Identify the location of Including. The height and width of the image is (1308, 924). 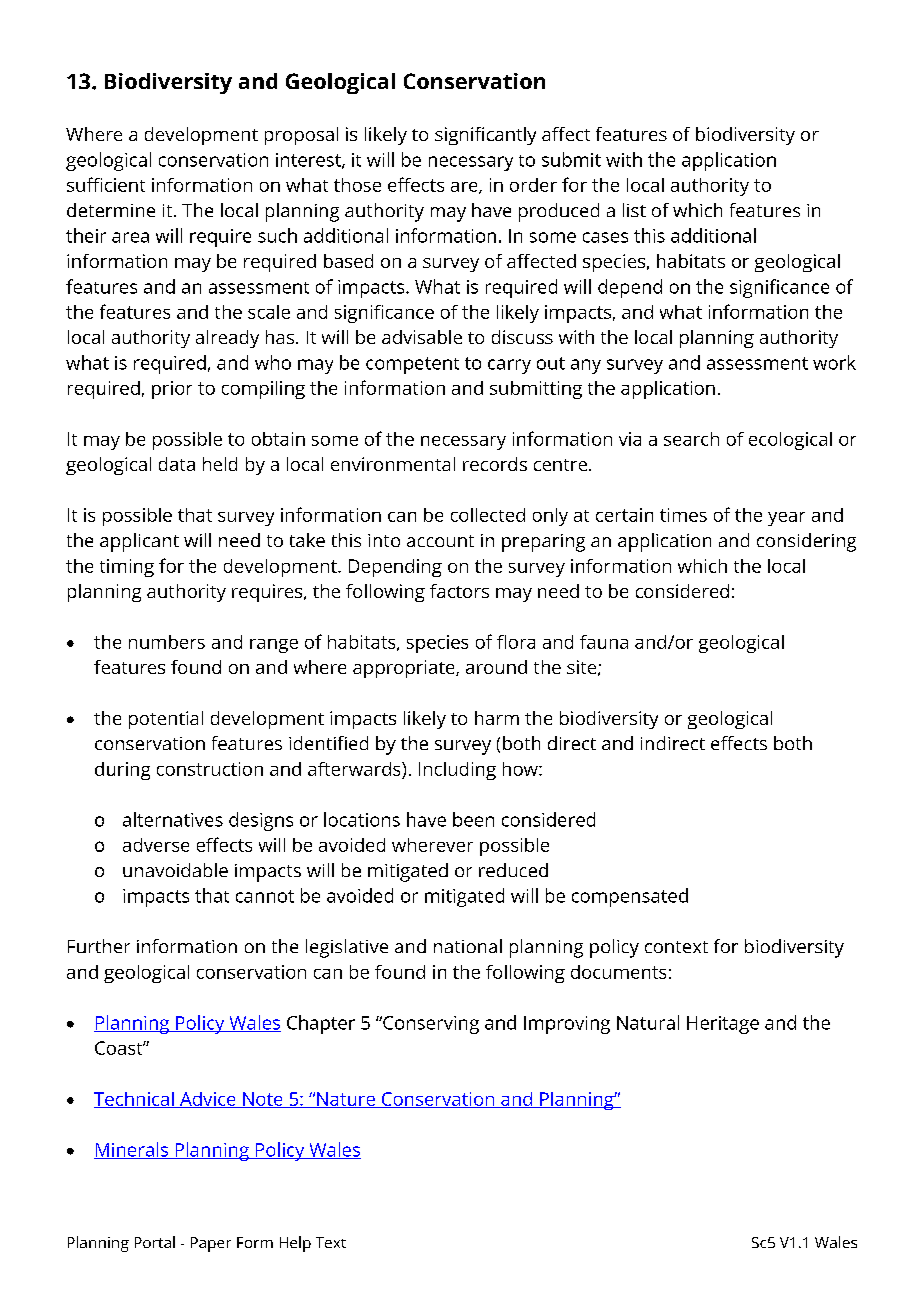
(457, 771).
